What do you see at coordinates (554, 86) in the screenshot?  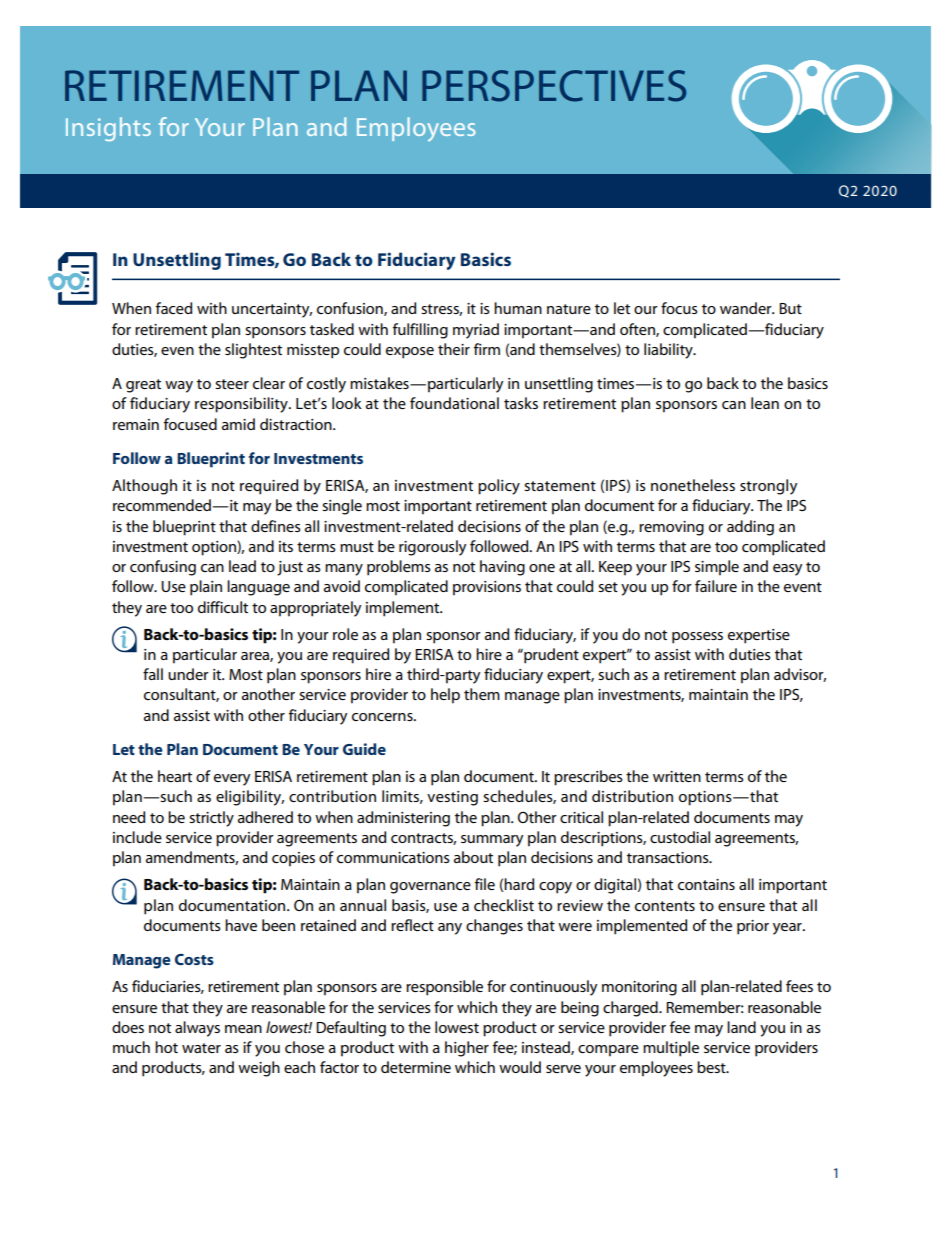 I see `PERSPECTIVES` at bounding box center [554, 86].
